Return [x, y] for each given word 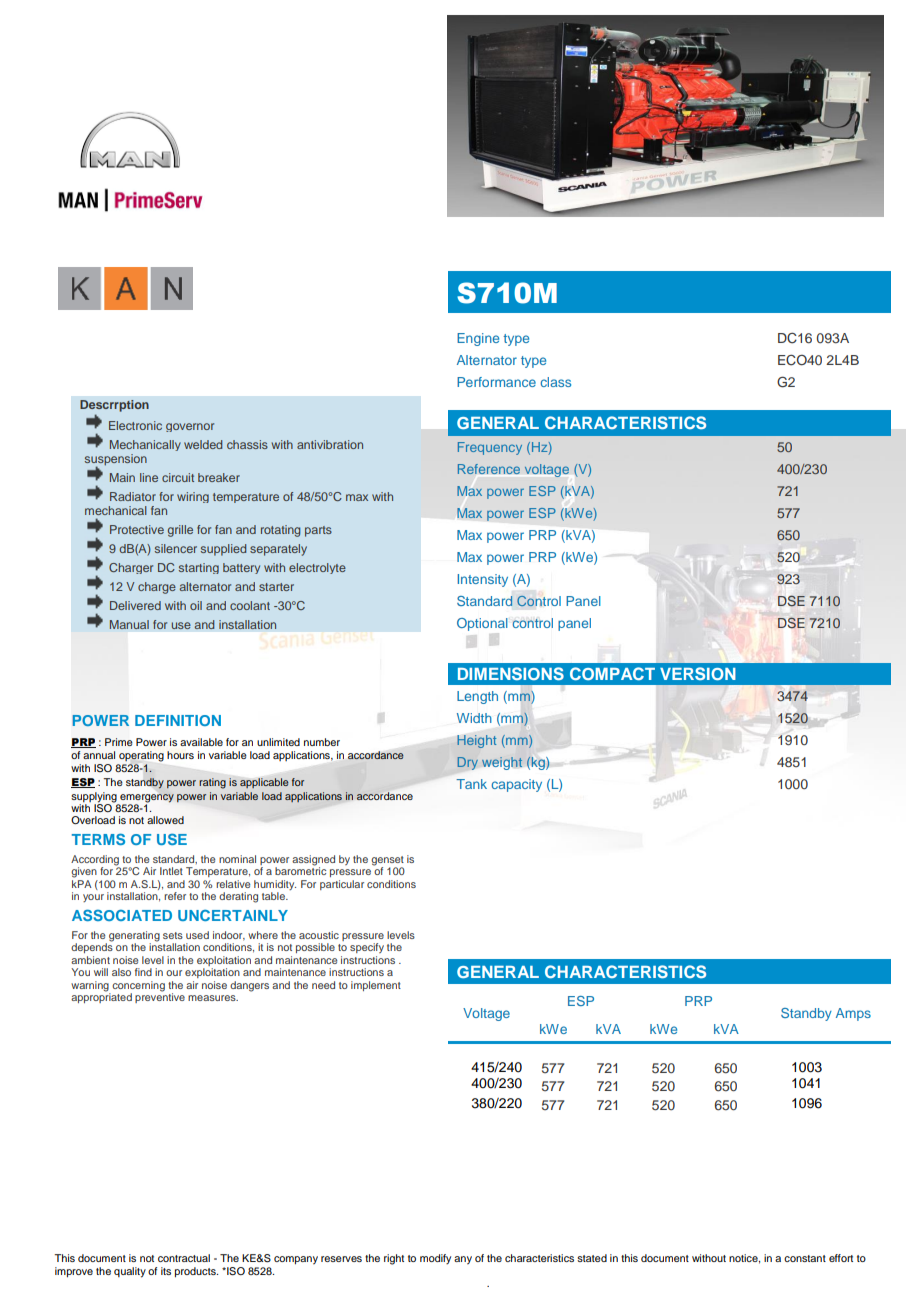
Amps [853, 1014]
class [555, 382]
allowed [165, 820]
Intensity [482, 580]
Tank [471, 784]
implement [376, 986]
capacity [516, 785]
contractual [184, 1258]
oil [196, 605]
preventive [160, 997]
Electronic [135, 425]
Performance [496, 382]
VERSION [698, 673]
